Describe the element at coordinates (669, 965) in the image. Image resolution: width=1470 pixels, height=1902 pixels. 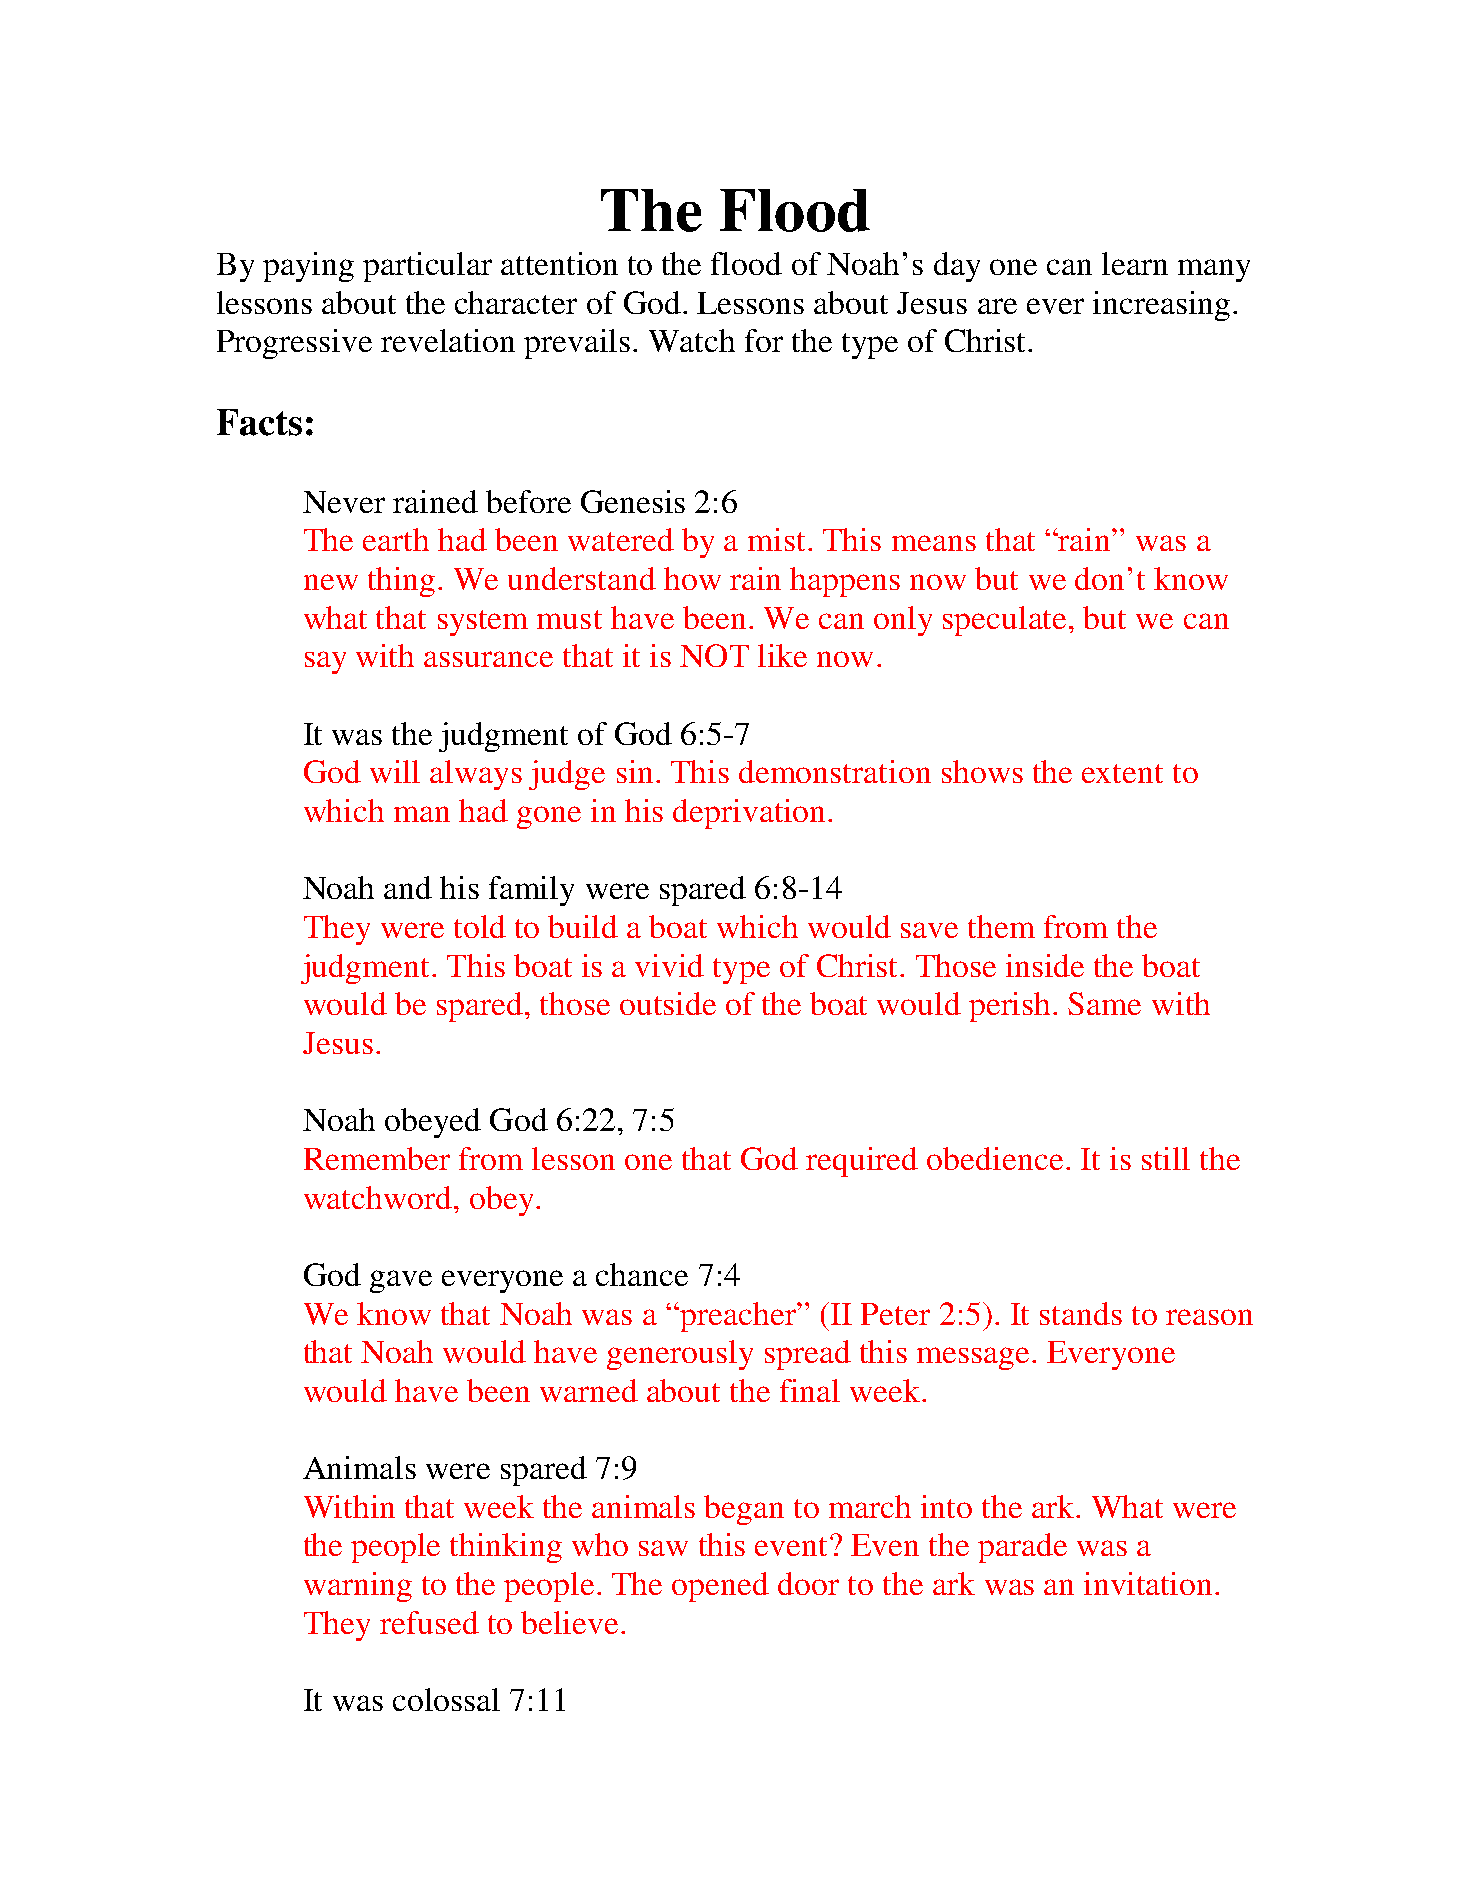
I see `vivid` at that location.
